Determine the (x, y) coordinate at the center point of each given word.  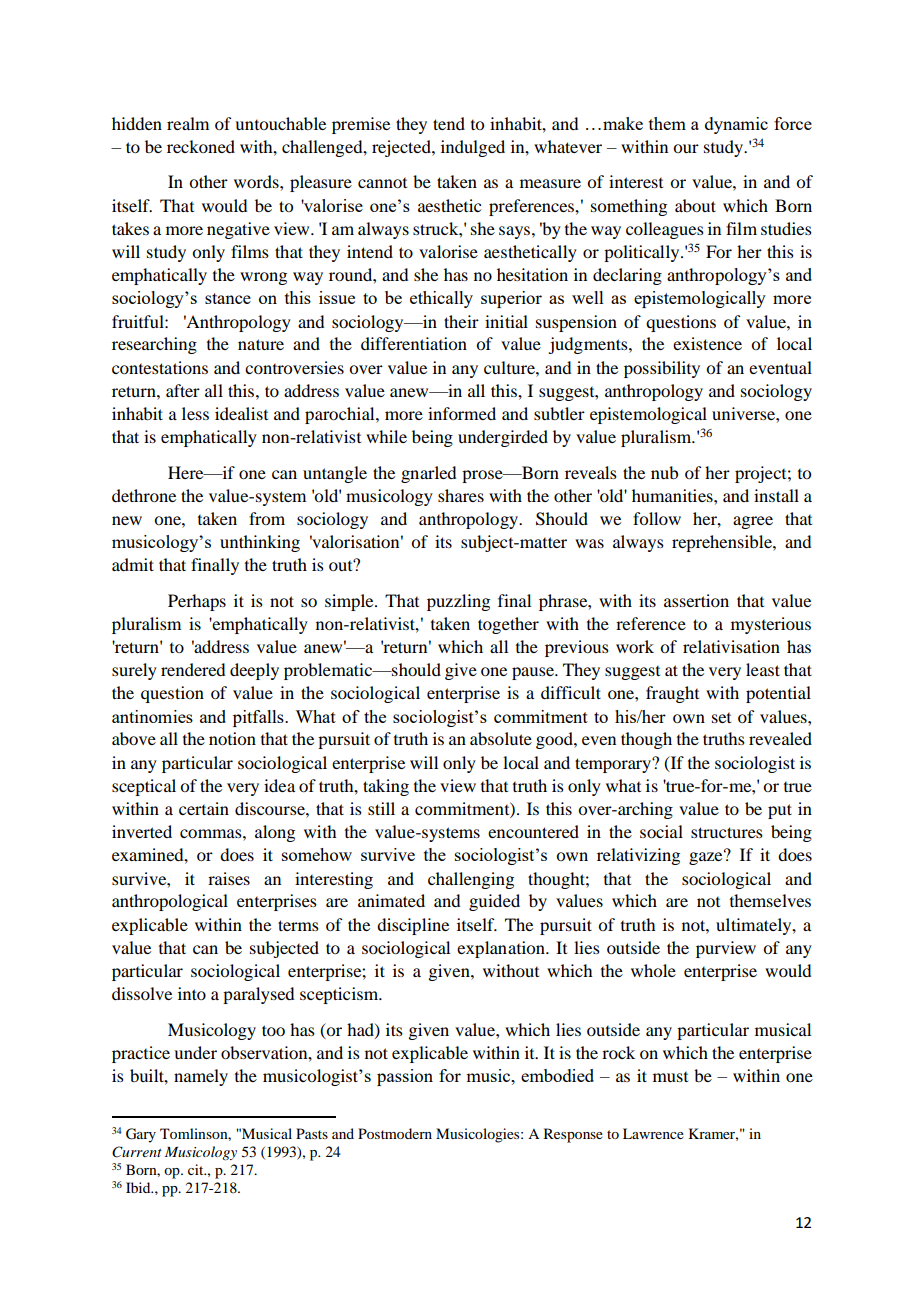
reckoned (201, 146)
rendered (193, 669)
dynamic (736, 125)
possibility (662, 369)
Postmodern (395, 1133)
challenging (471, 880)
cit (197, 1169)
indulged (473, 148)
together (508, 625)
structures (727, 832)
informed (462, 413)
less (195, 413)
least (763, 669)
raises (229, 878)
